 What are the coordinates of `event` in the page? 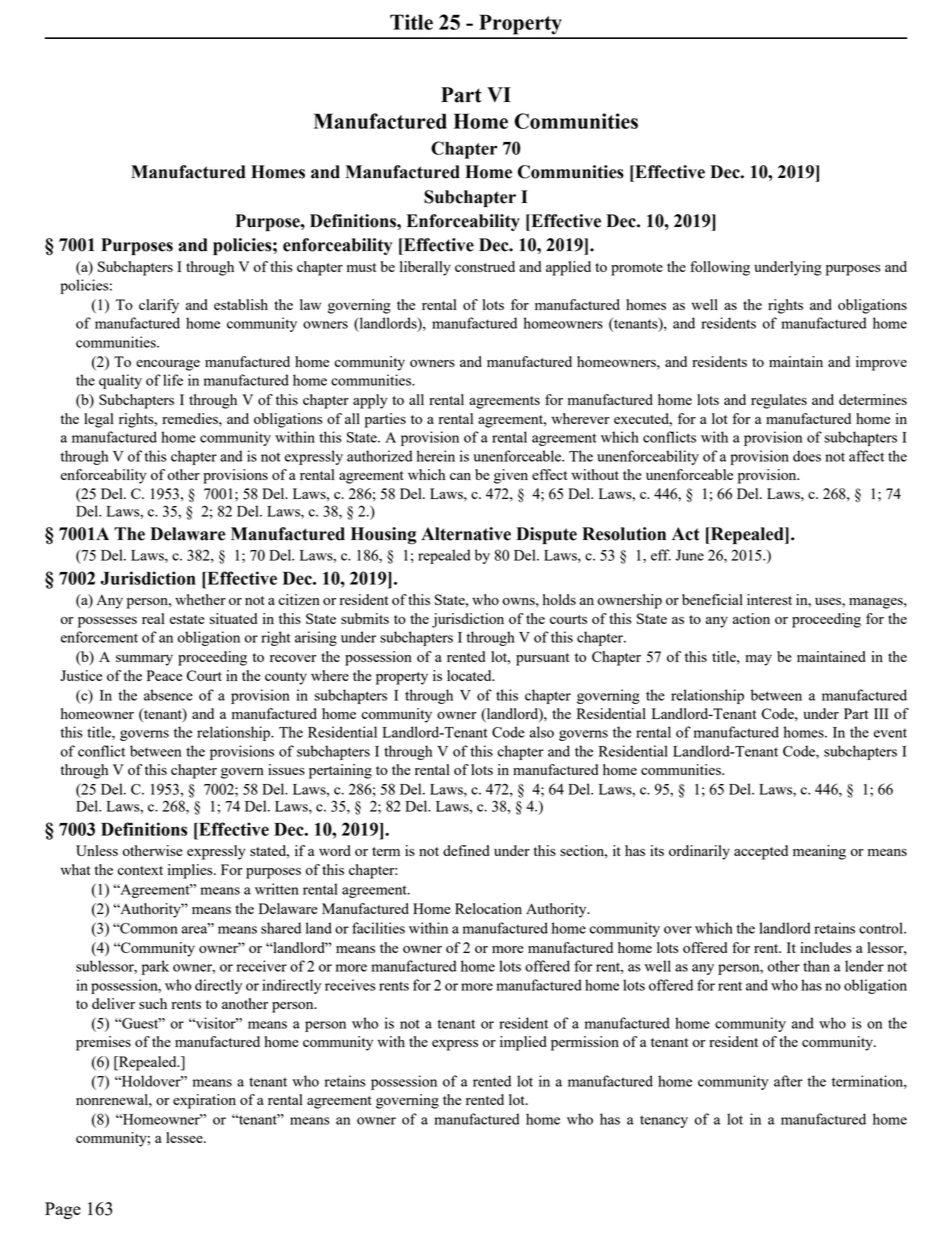 It's located at (890, 733).
